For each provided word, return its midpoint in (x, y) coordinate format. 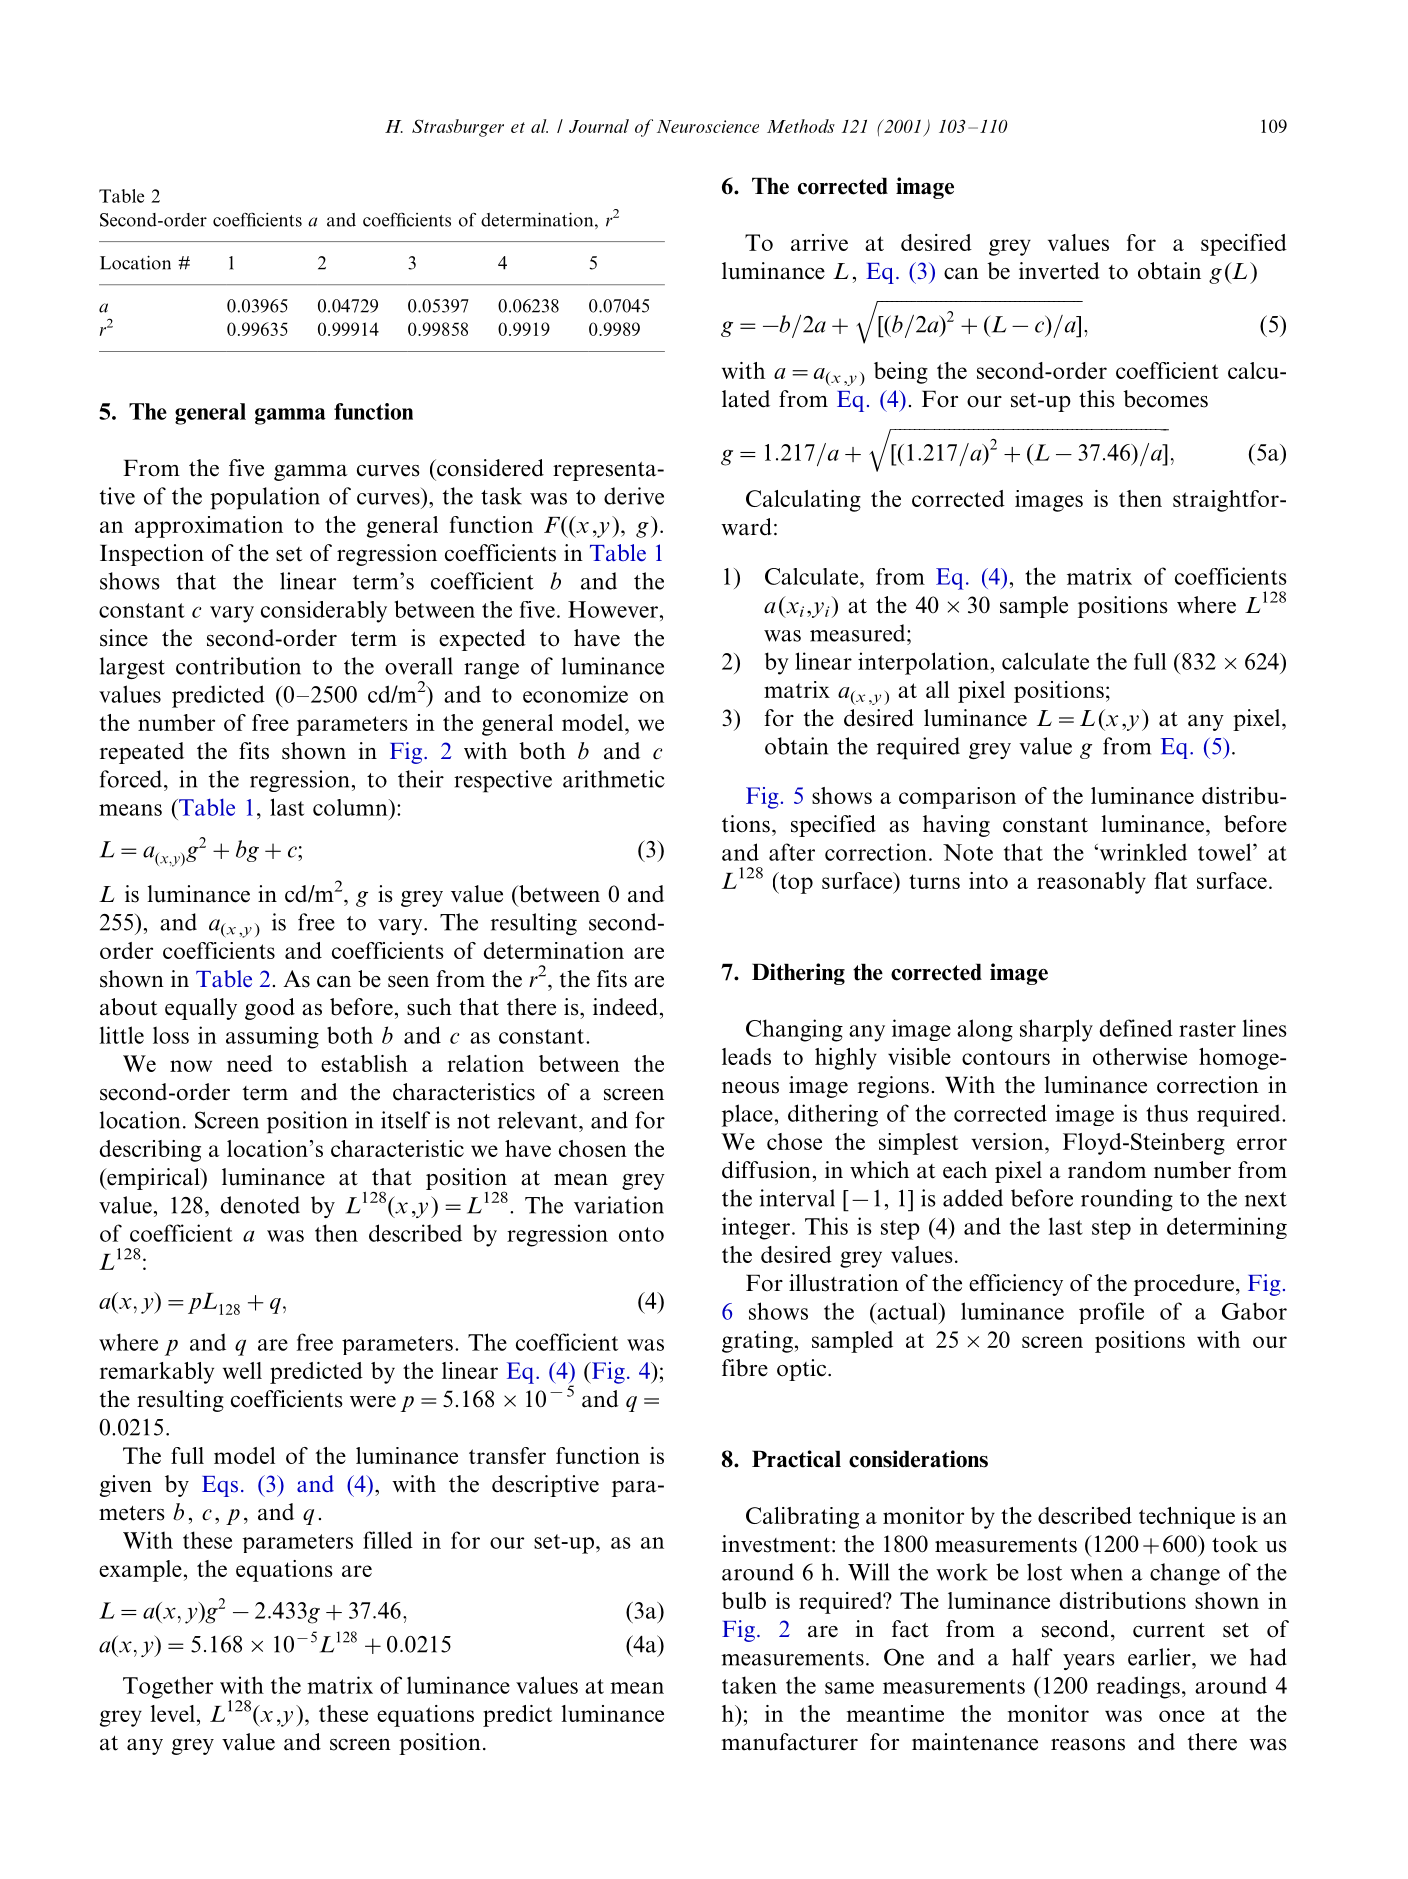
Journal (599, 126)
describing (150, 1151)
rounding (1127, 1200)
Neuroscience (708, 126)
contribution (238, 666)
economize (575, 694)
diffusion (766, 1170)
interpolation (923, 663)
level (172, 1713)
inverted (1059, 271)
